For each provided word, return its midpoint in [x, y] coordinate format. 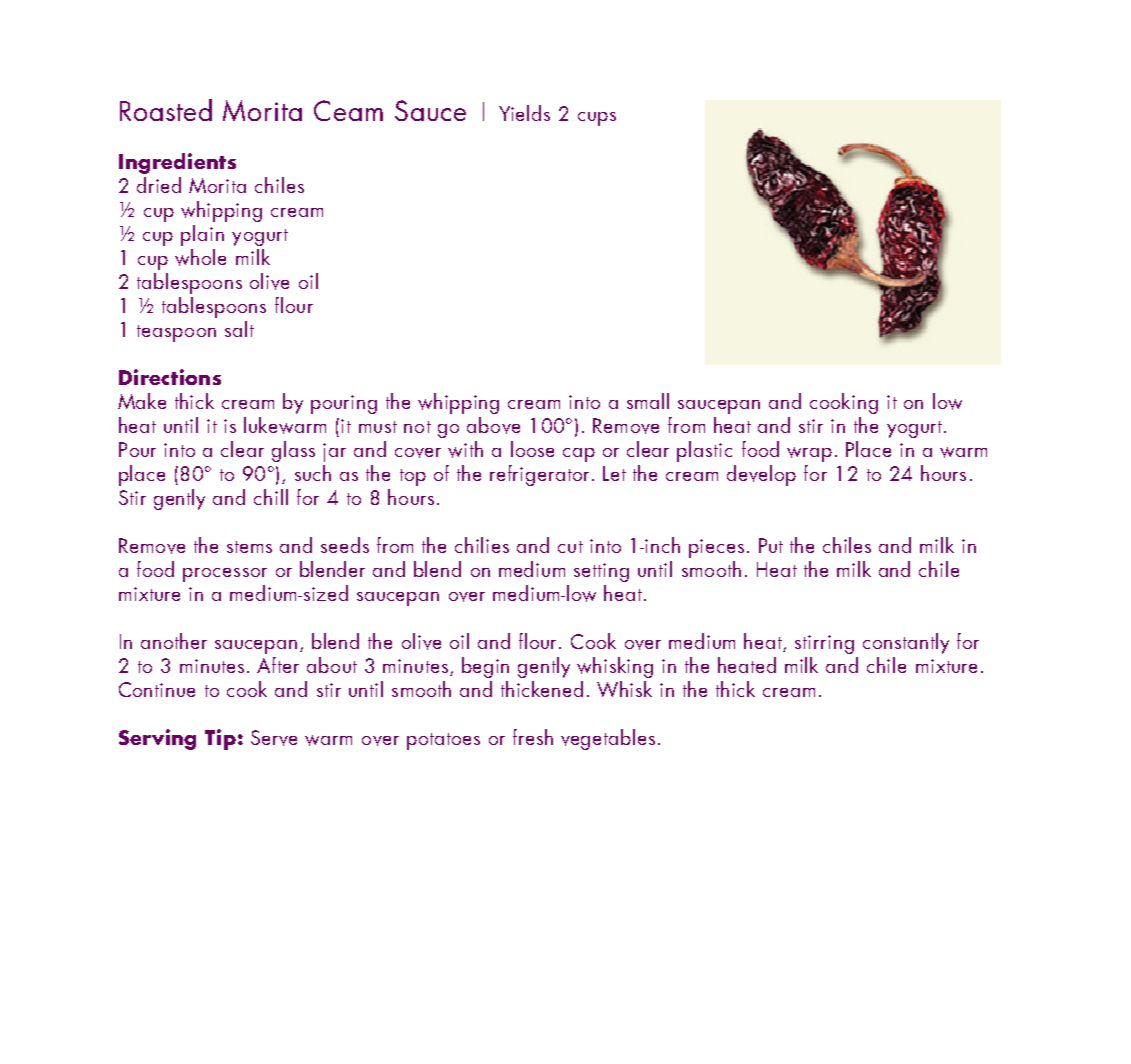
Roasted [166, 110]
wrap [809, 454]
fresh [533, 737]
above [493, 425]
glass [293, 451]
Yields [524, 113]
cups [597, 119]
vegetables [608, 739]
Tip [220, 739]
